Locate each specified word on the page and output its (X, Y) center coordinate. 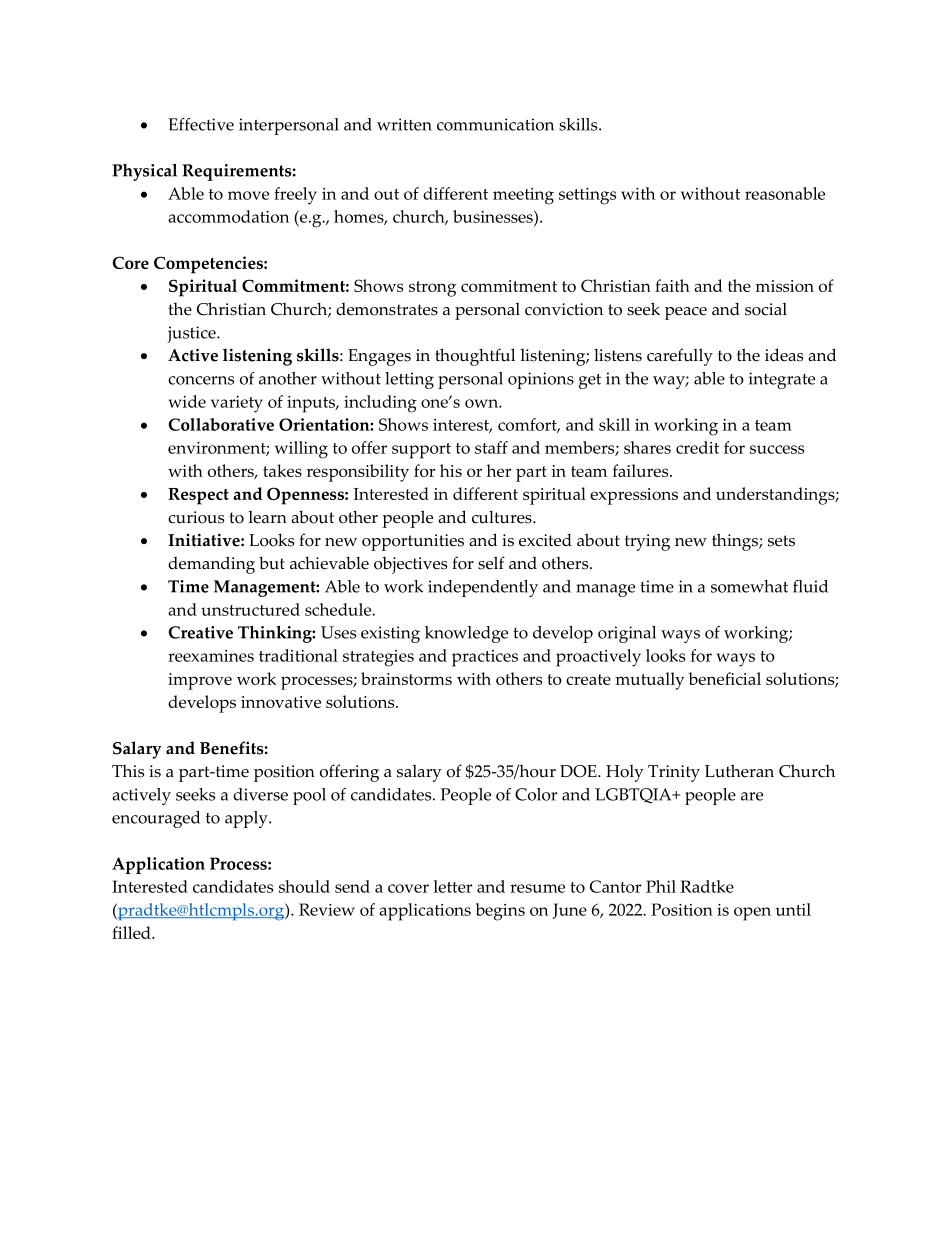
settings (587, 196)
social (766, 309)
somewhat (749, 586)
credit (697, 447)
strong (432, 289)
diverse (260, 794)
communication (495, 124)
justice (192, 334)
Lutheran (739, 771)
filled (132, 932)
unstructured (250, 609)
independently (483, 588)
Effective (201, 124)
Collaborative (221, 424)
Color (536, 794)
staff (491, 447)
